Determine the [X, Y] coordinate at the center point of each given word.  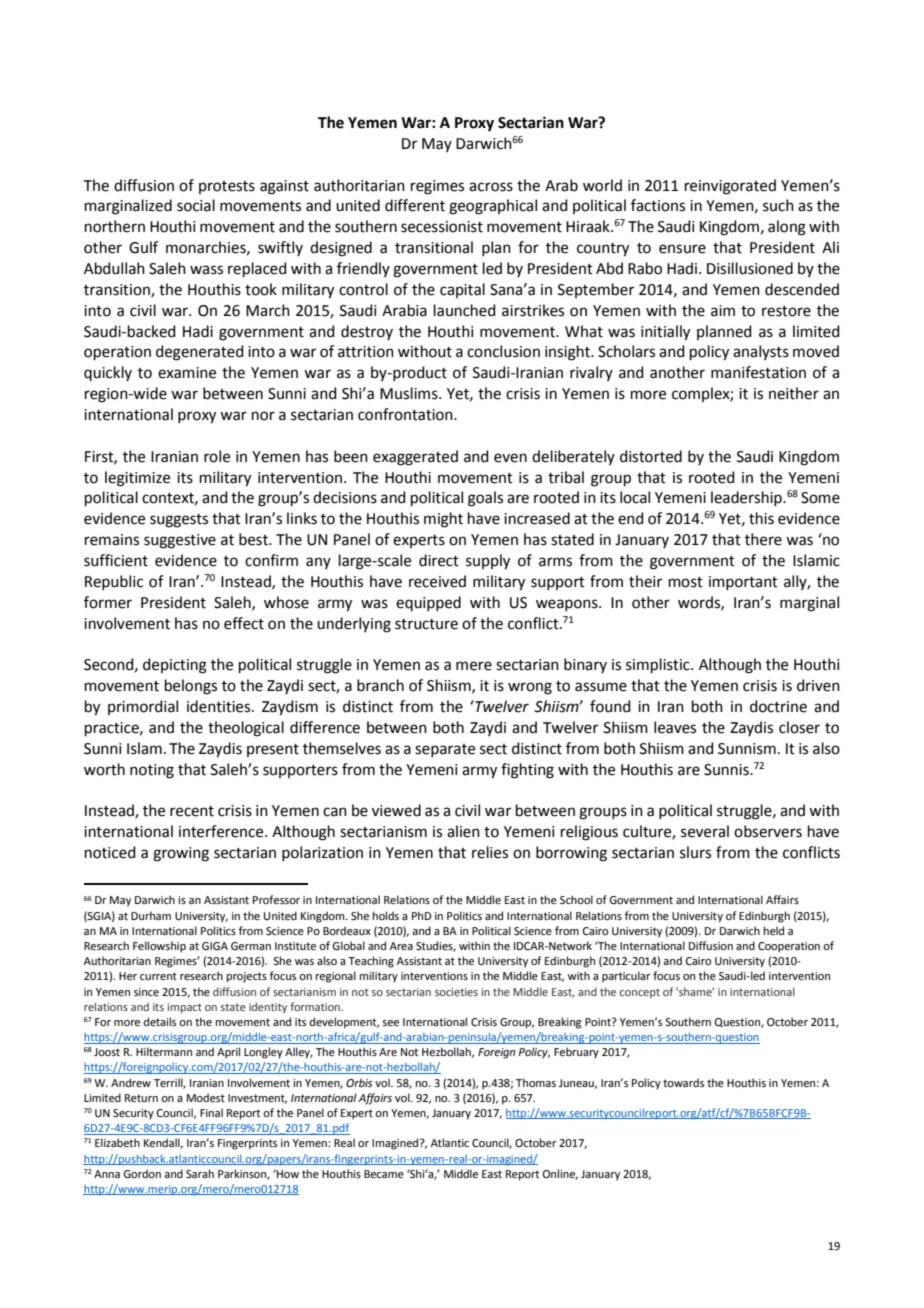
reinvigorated [730, 187]
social [196, 205]
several [705, 831]
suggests [179, 521]
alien [463, 831]
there [763, 539]
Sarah [200, 1173]
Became [384, 1174]
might [443, 520]
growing [181, 854]
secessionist [442, 227]
